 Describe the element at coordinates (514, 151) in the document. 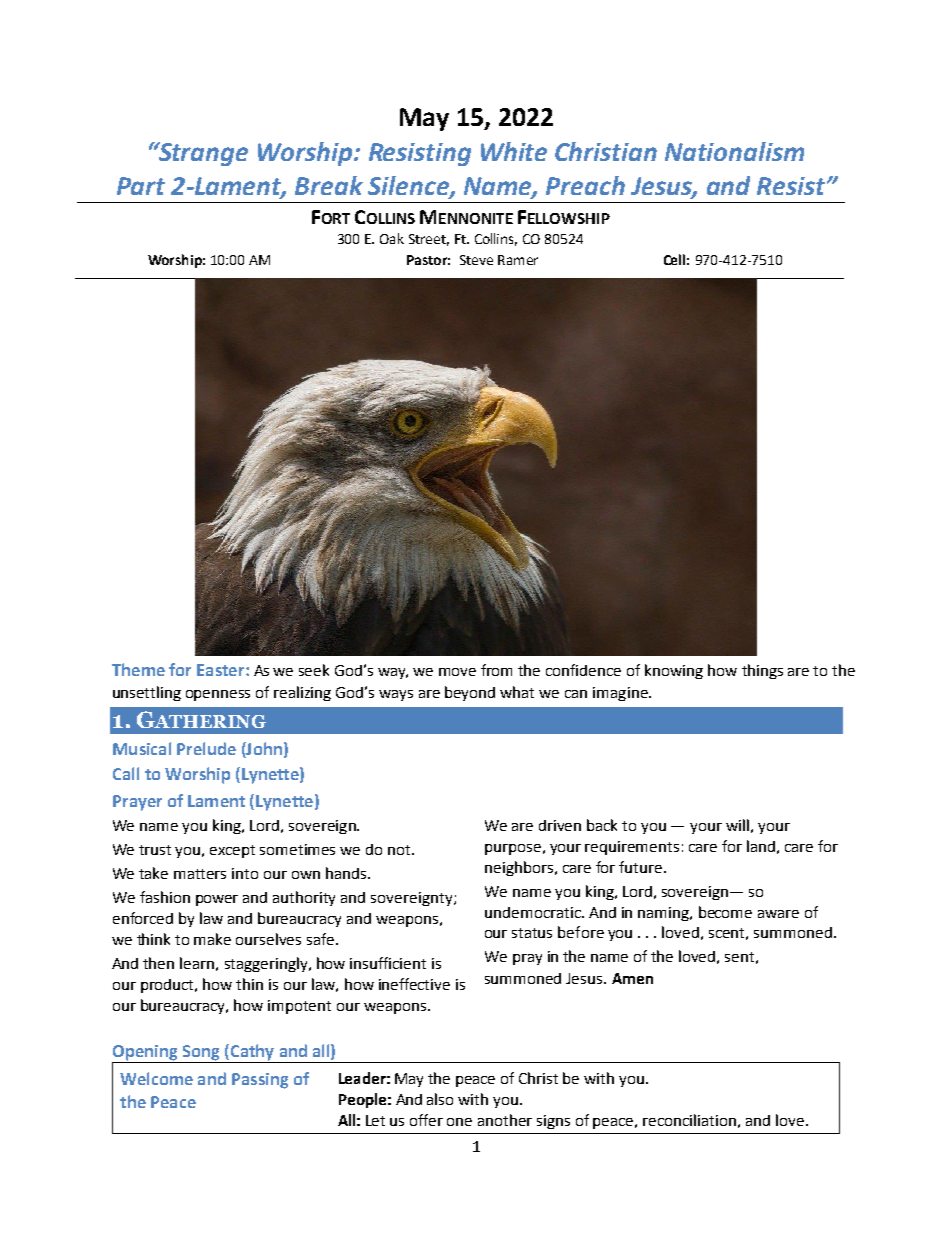

I see `White` at that location.
